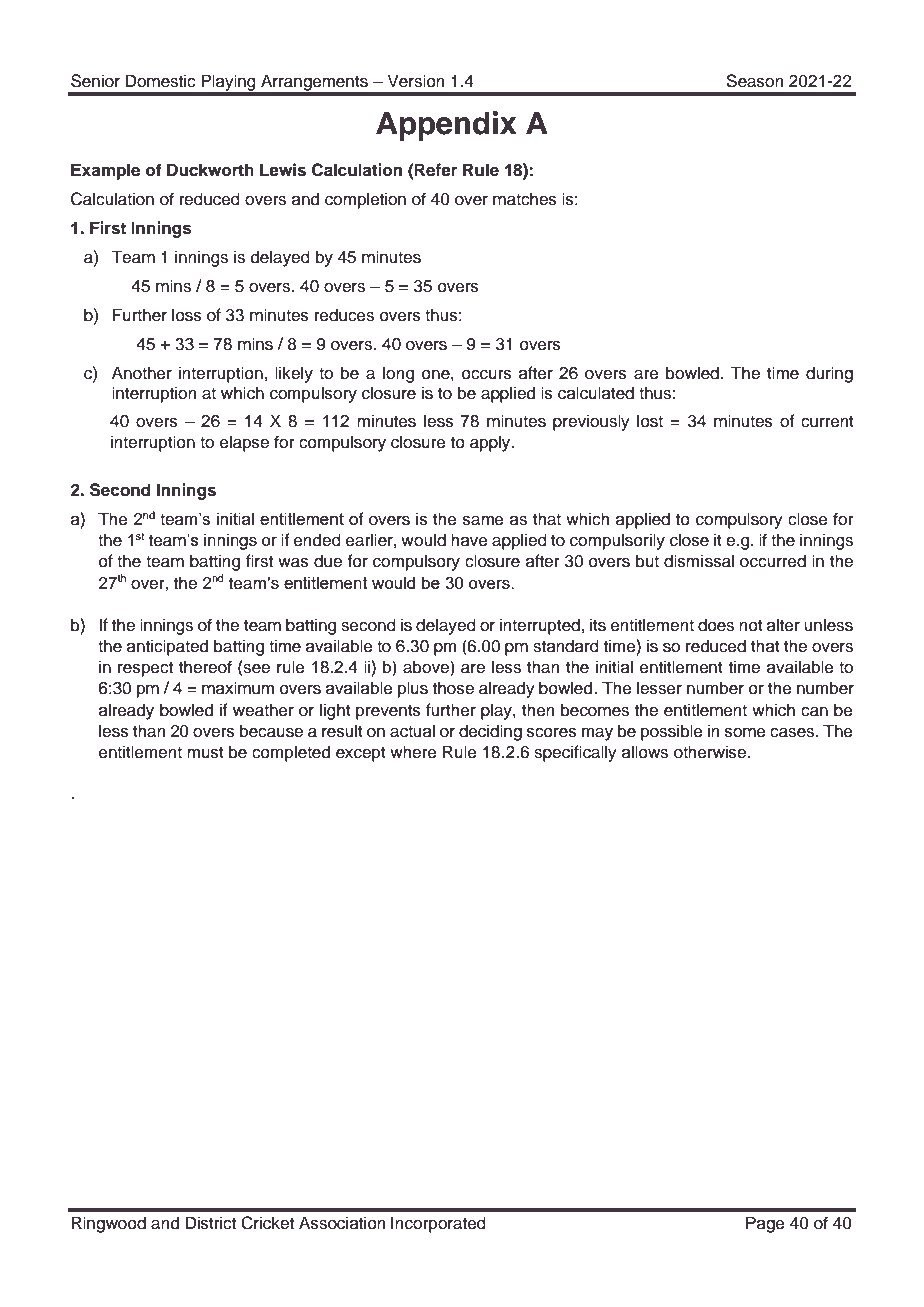 This page has width=924, height=1307. What do you see at coordinates (446, 126) in the page?
I see `Appendix` at bounding box center [446, 126].
